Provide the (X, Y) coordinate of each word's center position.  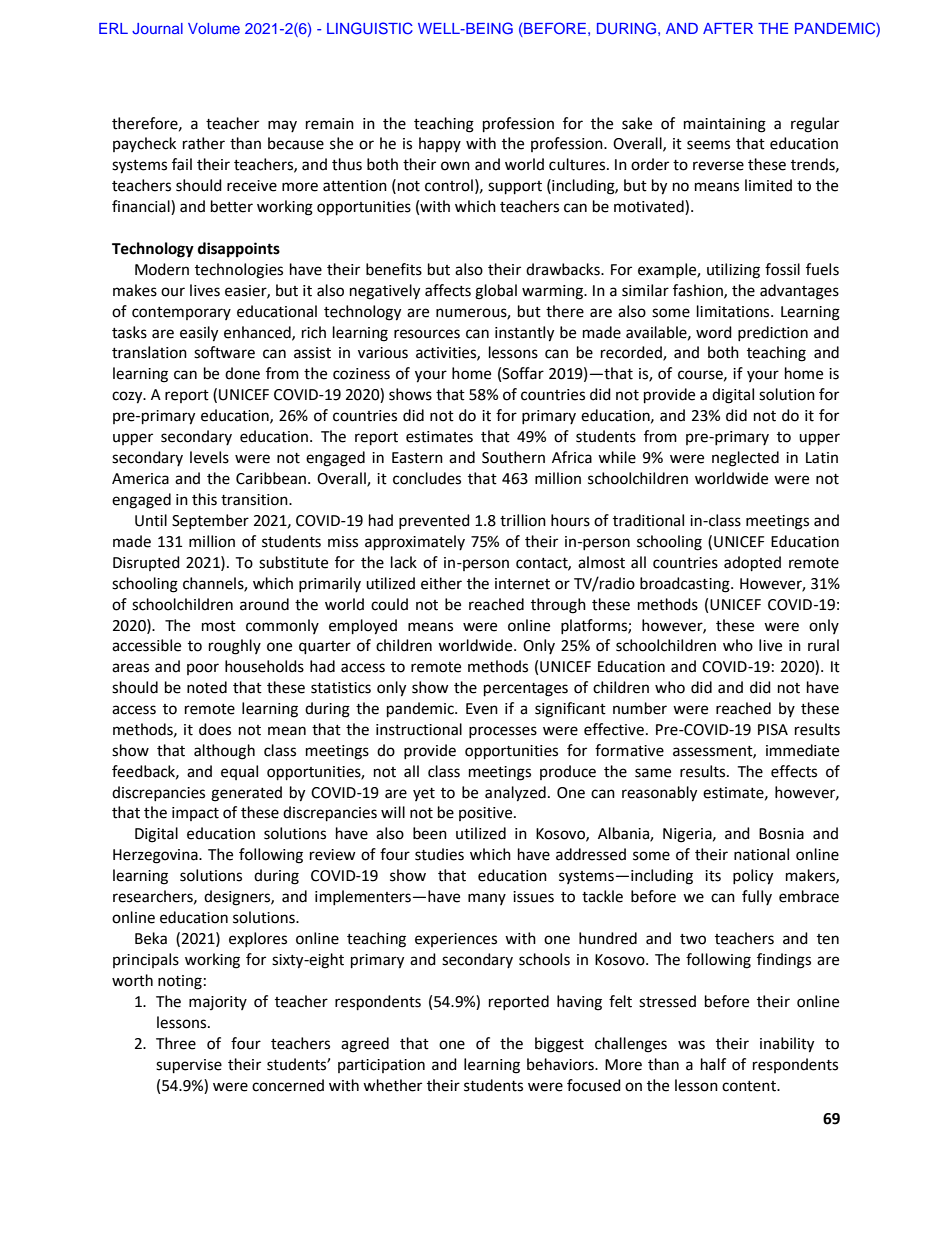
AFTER (728, 28)
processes (503, 732)
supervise (189, 1066)
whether (392, 1085)
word (714, 332)
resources (427, 334)
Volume (214, 28)
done (242, 373)
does (215, 729)
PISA (773, 730)
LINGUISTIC (370, 28)
